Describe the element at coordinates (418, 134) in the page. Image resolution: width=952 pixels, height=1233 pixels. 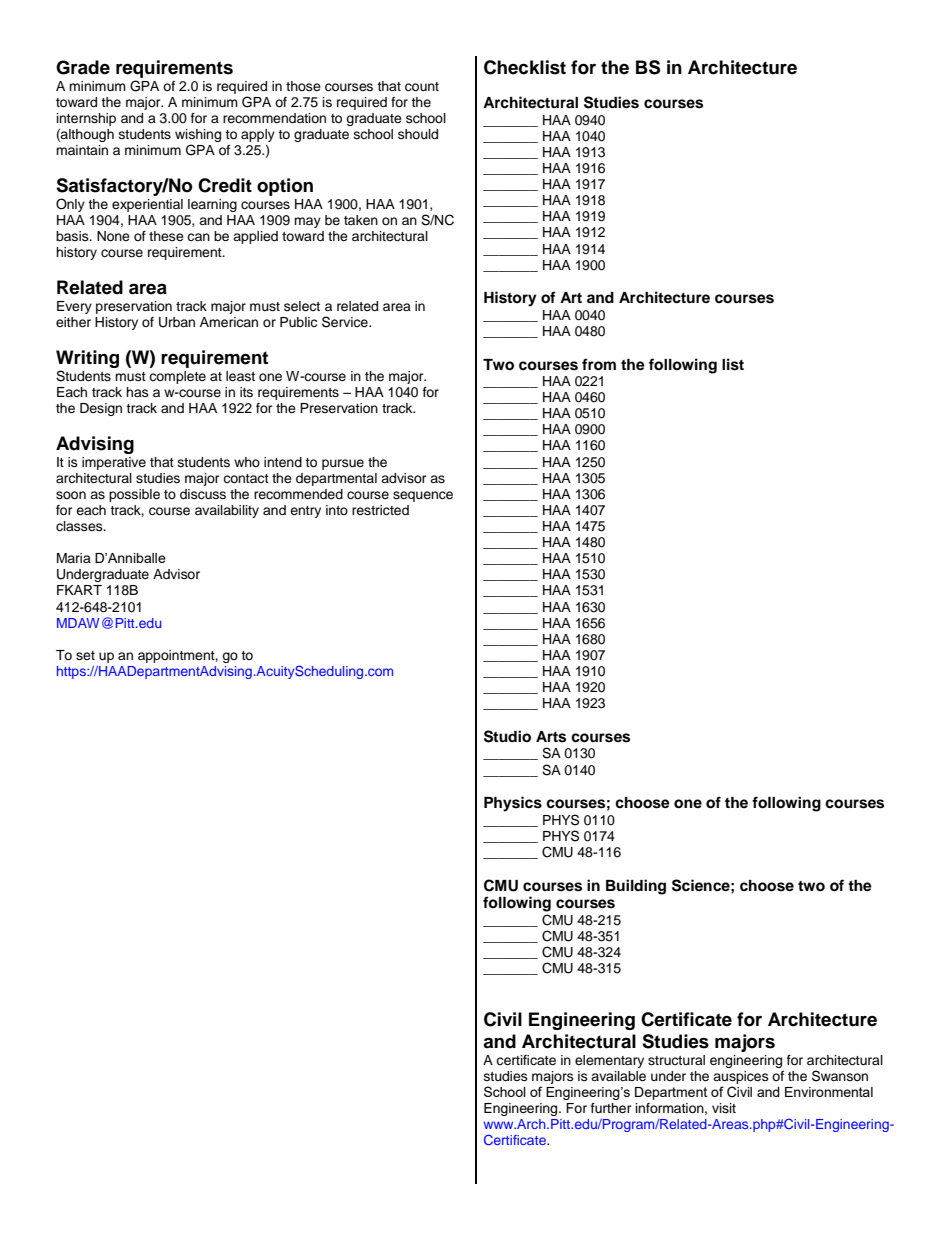
I see `should` at that location.
